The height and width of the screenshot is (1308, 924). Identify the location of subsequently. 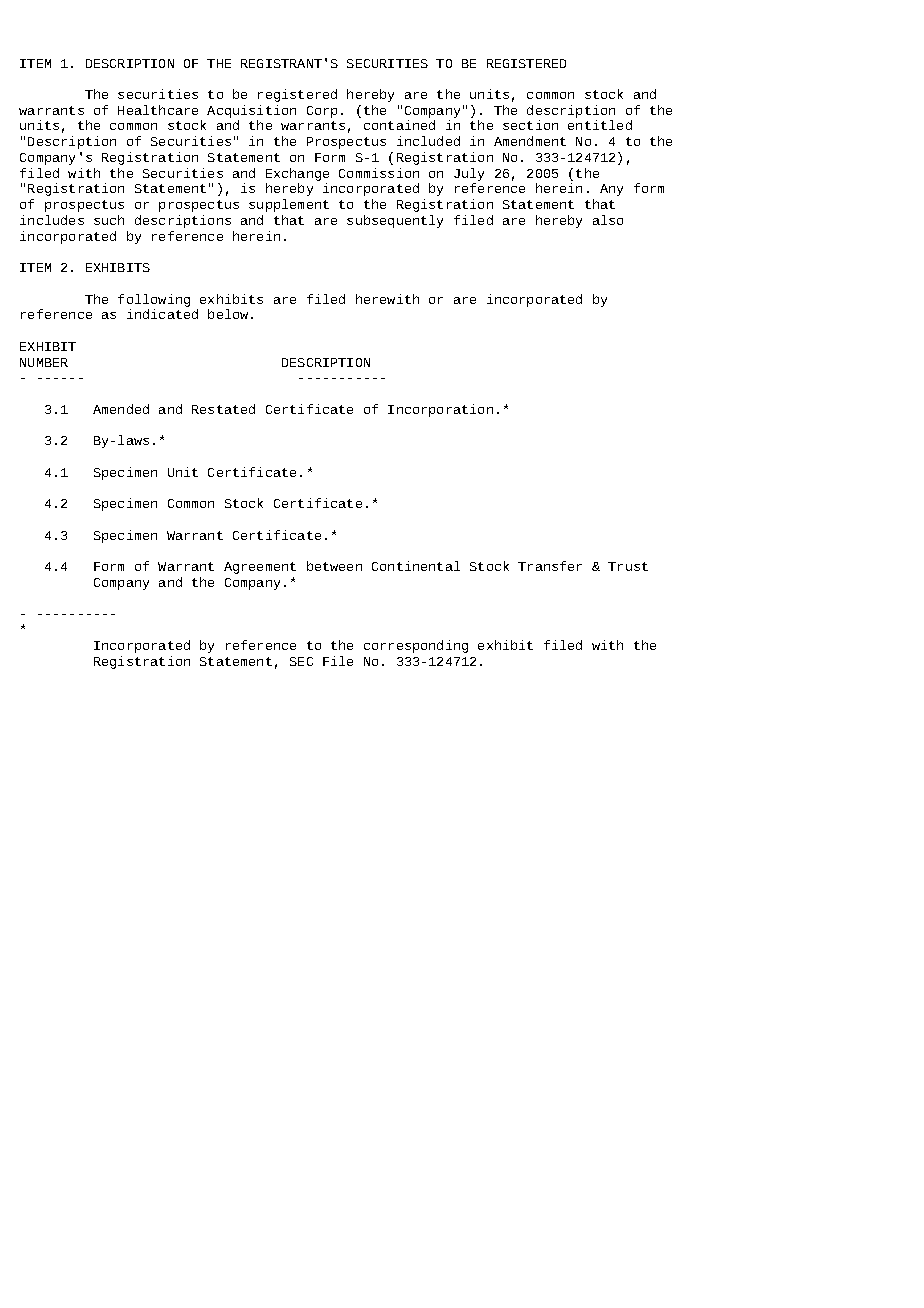
(395, 221).
